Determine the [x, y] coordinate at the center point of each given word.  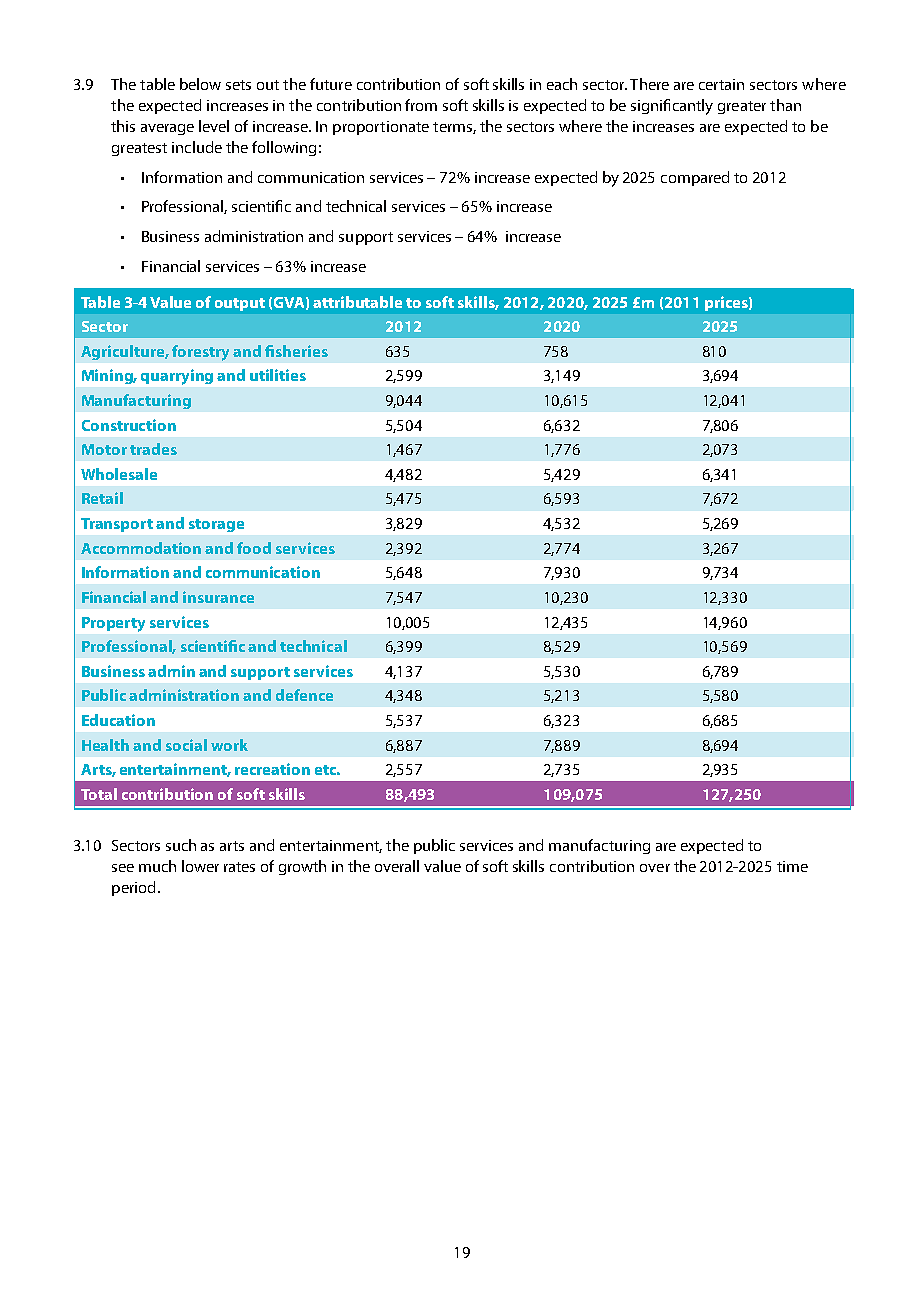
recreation [272, 769]
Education [118, 720]
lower [200, 866]
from [421, 105]
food [254, 548]
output [240, 304]
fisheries [296, 351]
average [167, 129]
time [792, 866]
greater [742, 107]
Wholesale [119, 474]
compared [695, 178]
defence [304, 695]
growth [302, 867]
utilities [278, 375]
